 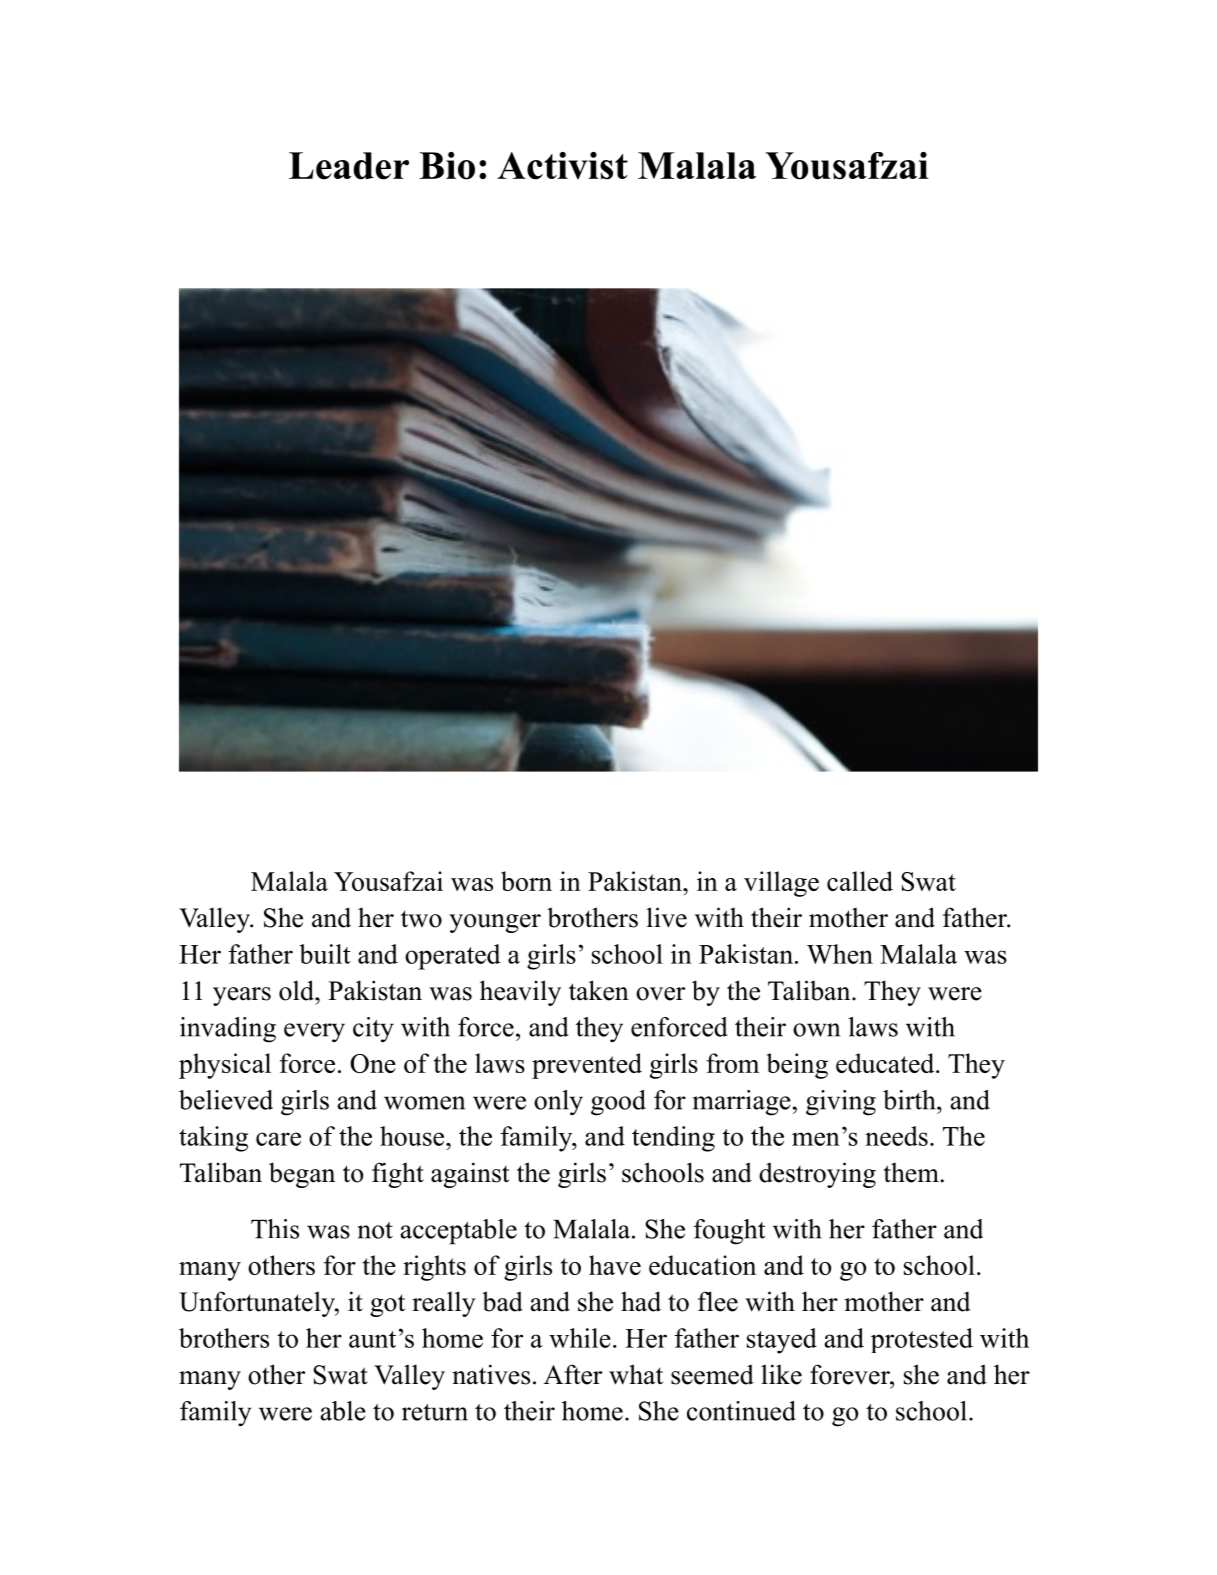 I want to click on Activist, so click(x=562, y=166).
